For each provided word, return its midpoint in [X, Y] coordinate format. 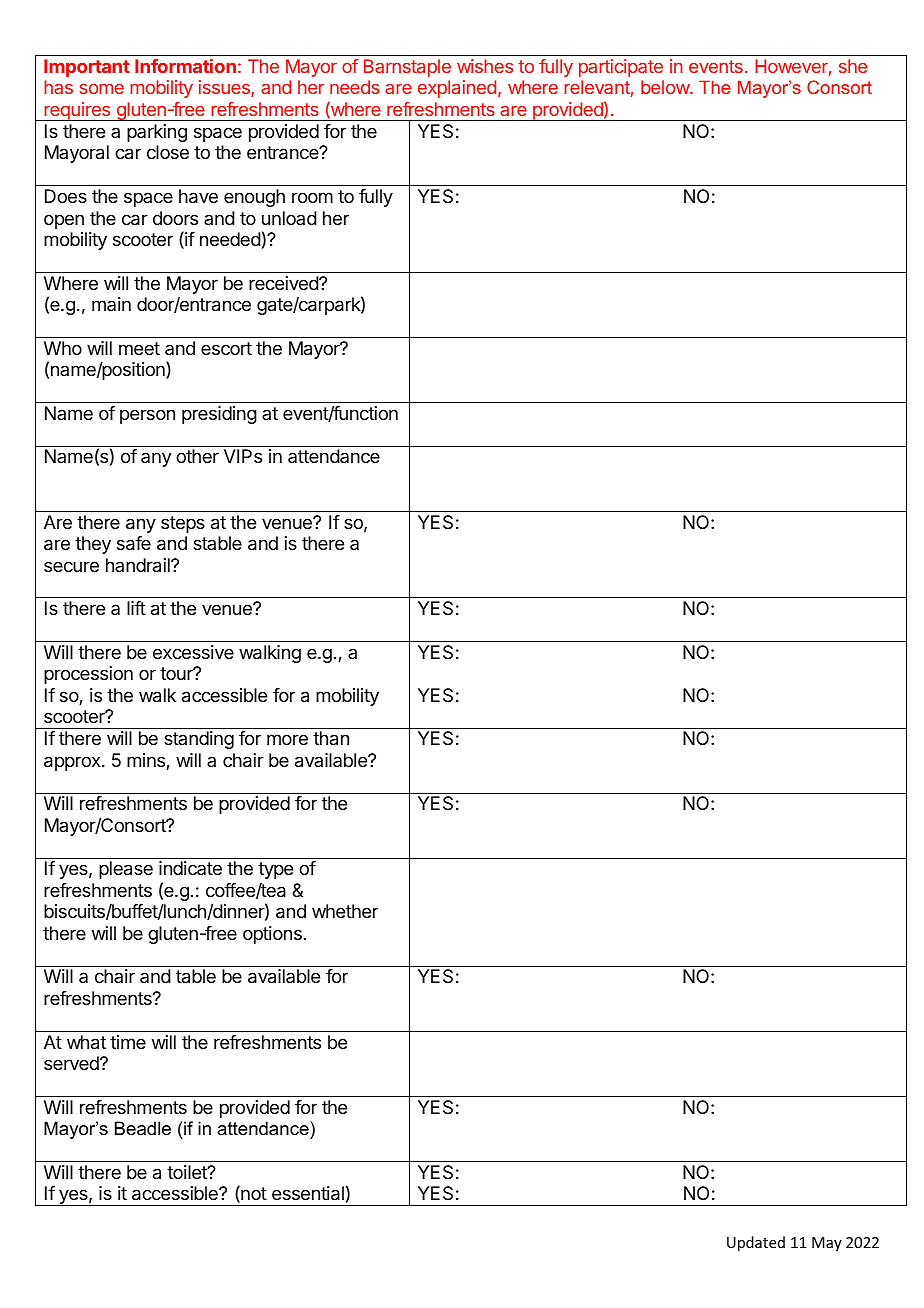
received [284, 283]
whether [345, 911]
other [197, 456]
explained [457, 89]
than [331, 738]
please [126, 870]
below [666, 87]
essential [308, 1193]
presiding [219, 415]
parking [157, 133]
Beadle [143, 1128]
